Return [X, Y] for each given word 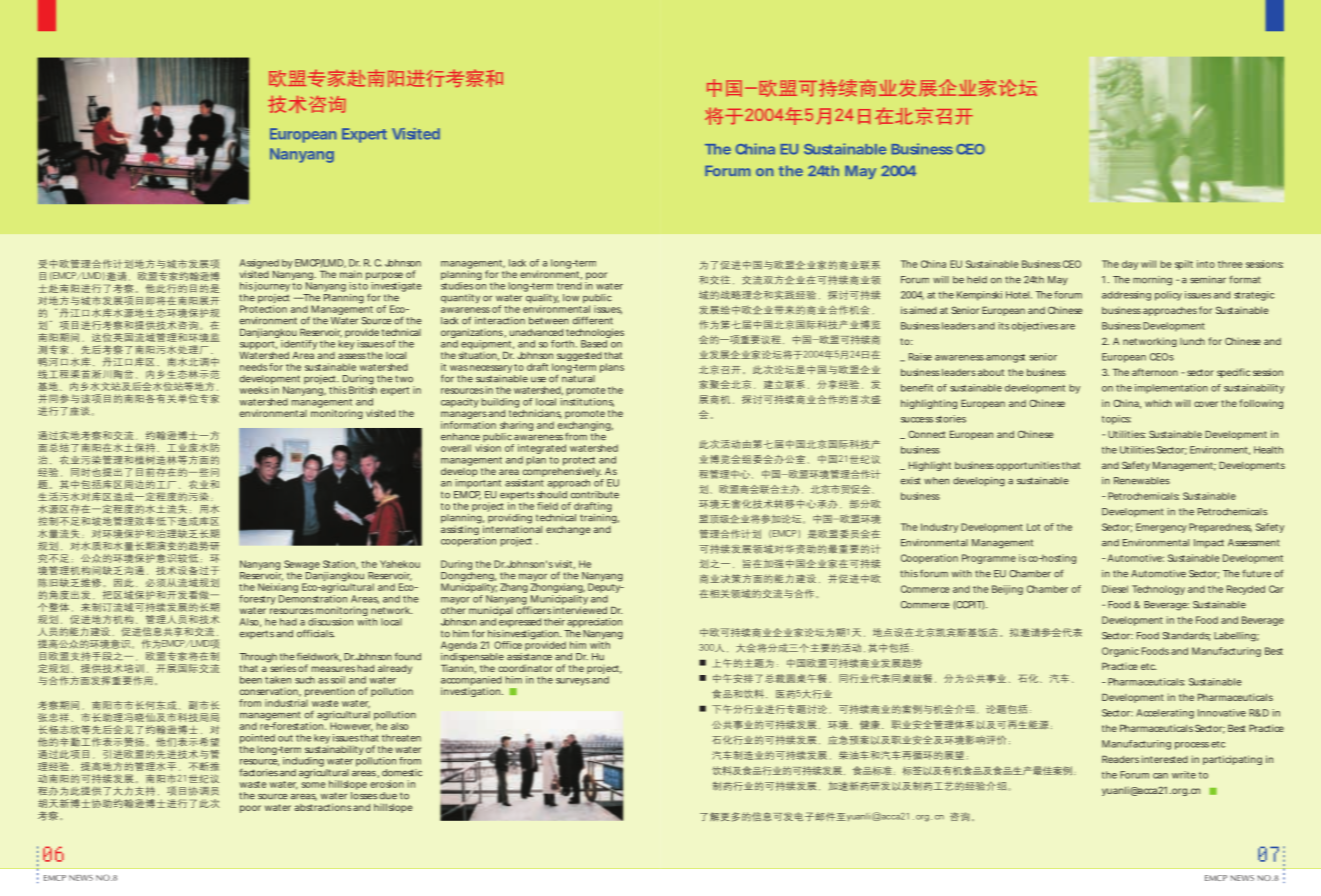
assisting [460, 529]
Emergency [1161, 528]
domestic [402, 773]
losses [364, 796]
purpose [384, 277]
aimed [923, 310]
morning [1152, 281]
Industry [939, 528]
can [1160, 776]
